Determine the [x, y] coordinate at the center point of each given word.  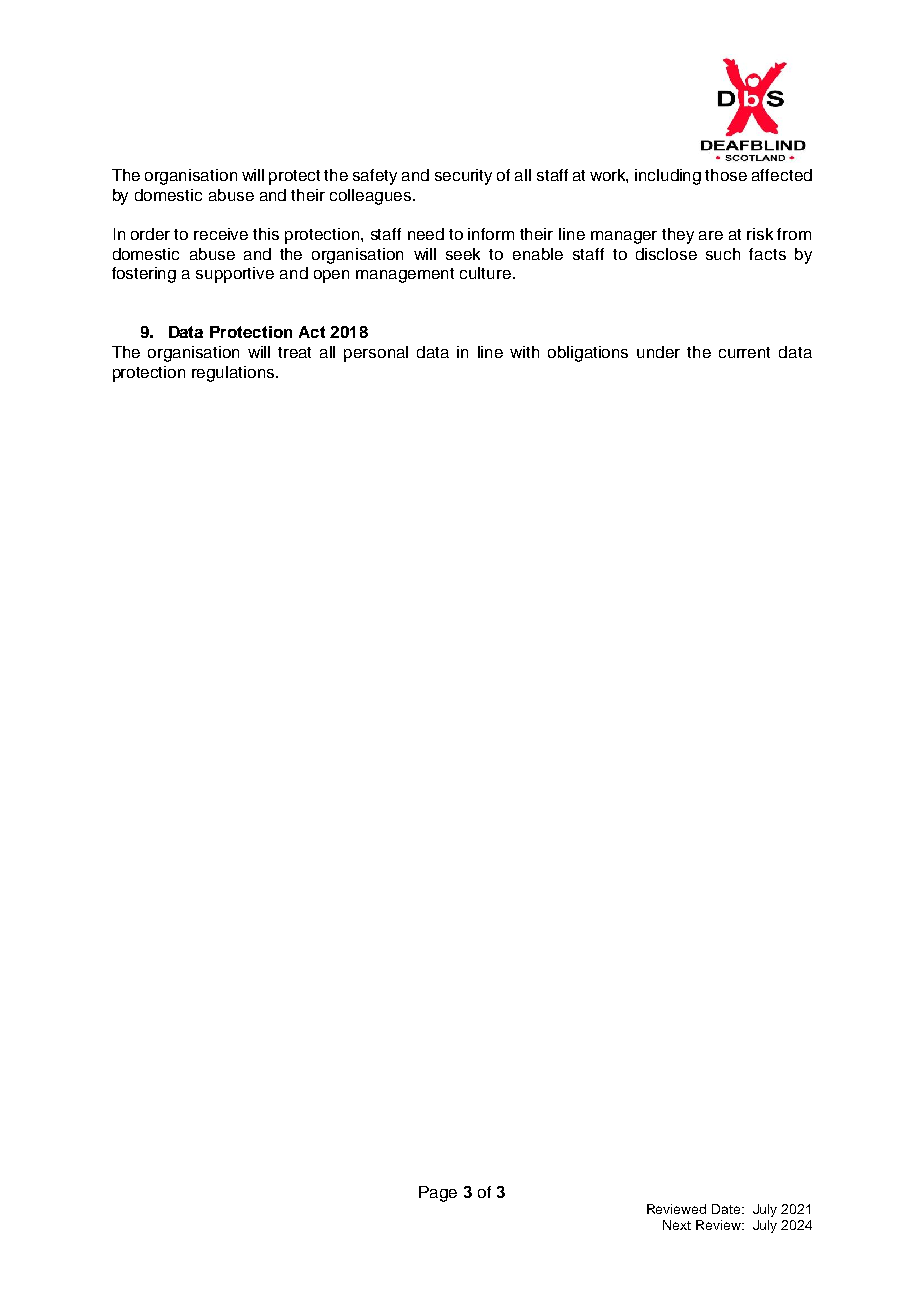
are [711, 235]
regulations [234, 374]
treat [294, 352]
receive [221, 234]
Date [727, 1209]
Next [677, 1225]
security [463, 177]
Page [438, 1194]
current [744, 352]
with [524, 352]
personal [376, 354]
